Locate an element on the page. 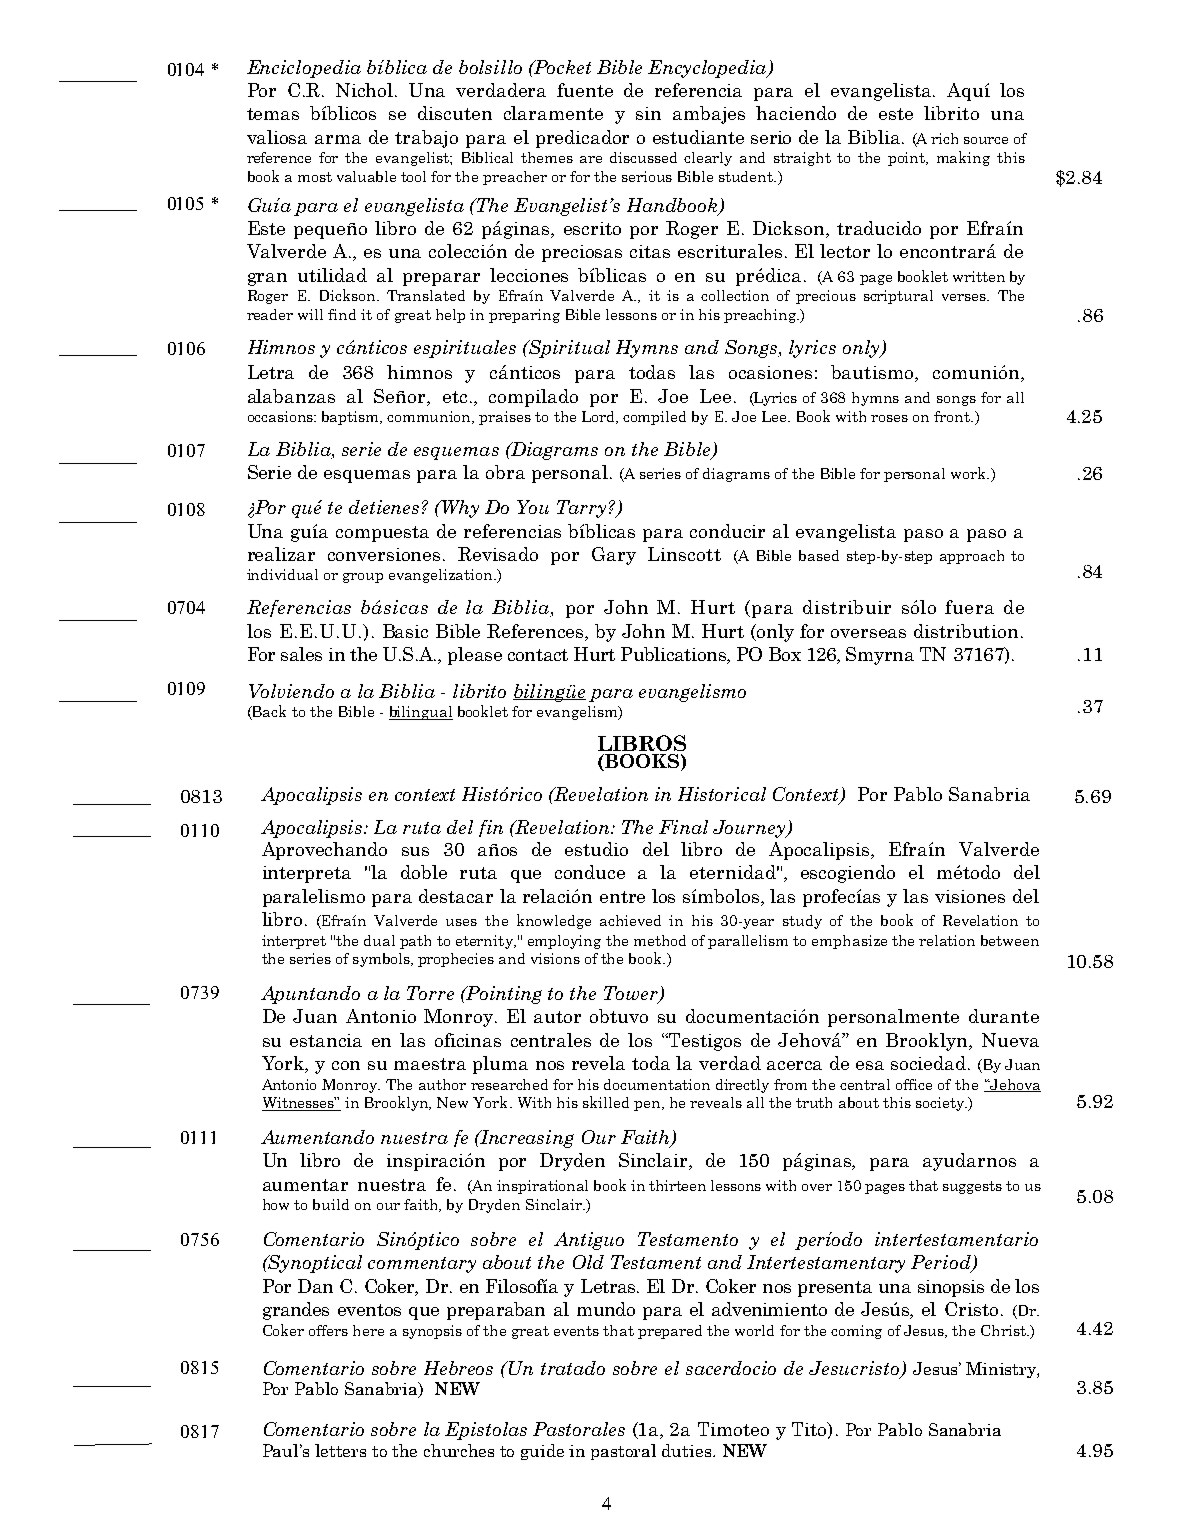 The width and height of the document is (1185, 1534). Nichol is located at coordinates (366, 90).
